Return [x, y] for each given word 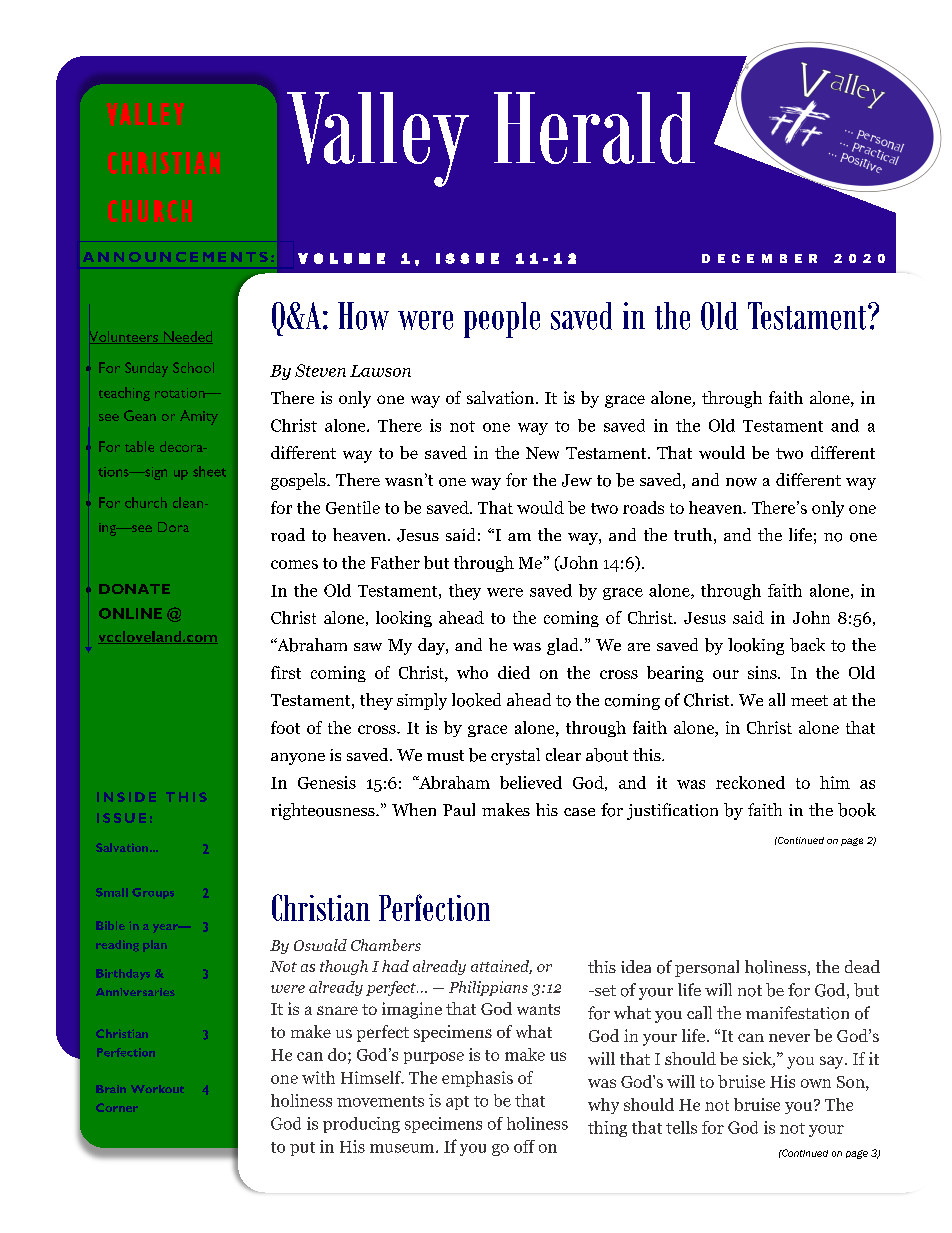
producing [361, 1125]
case [579, 812]
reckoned [750, 782]
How [363, 316]
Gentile [353, 507]
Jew [577, 480]
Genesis [327, 782]
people [502, 320]
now [741, 482]
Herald [594, 128]
